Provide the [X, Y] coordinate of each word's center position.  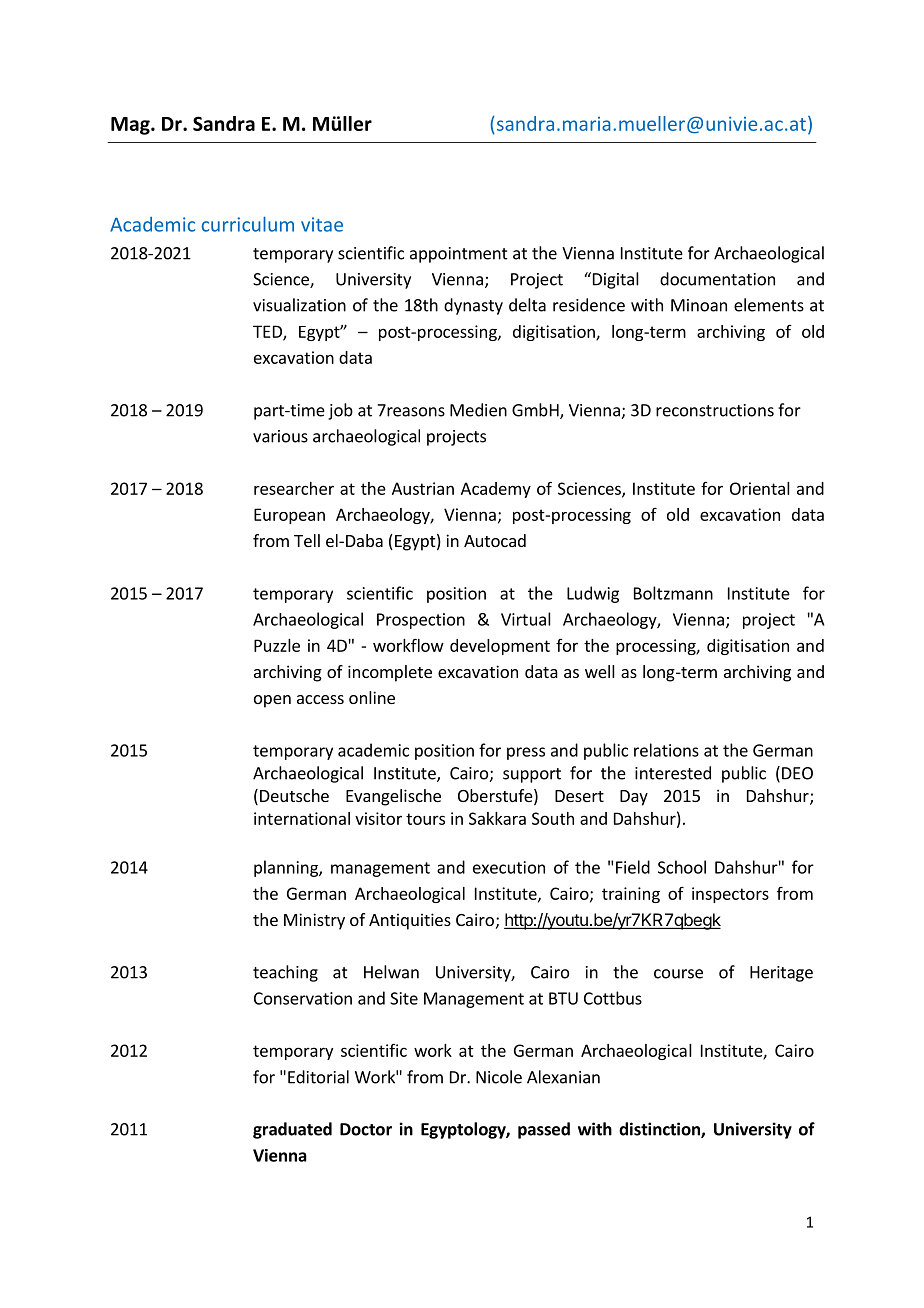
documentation [717, 279]
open [272, 701]
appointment [459, 255]
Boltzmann [673, 593]
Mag [131, 126]
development [500, 647]
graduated [292, 1130]
